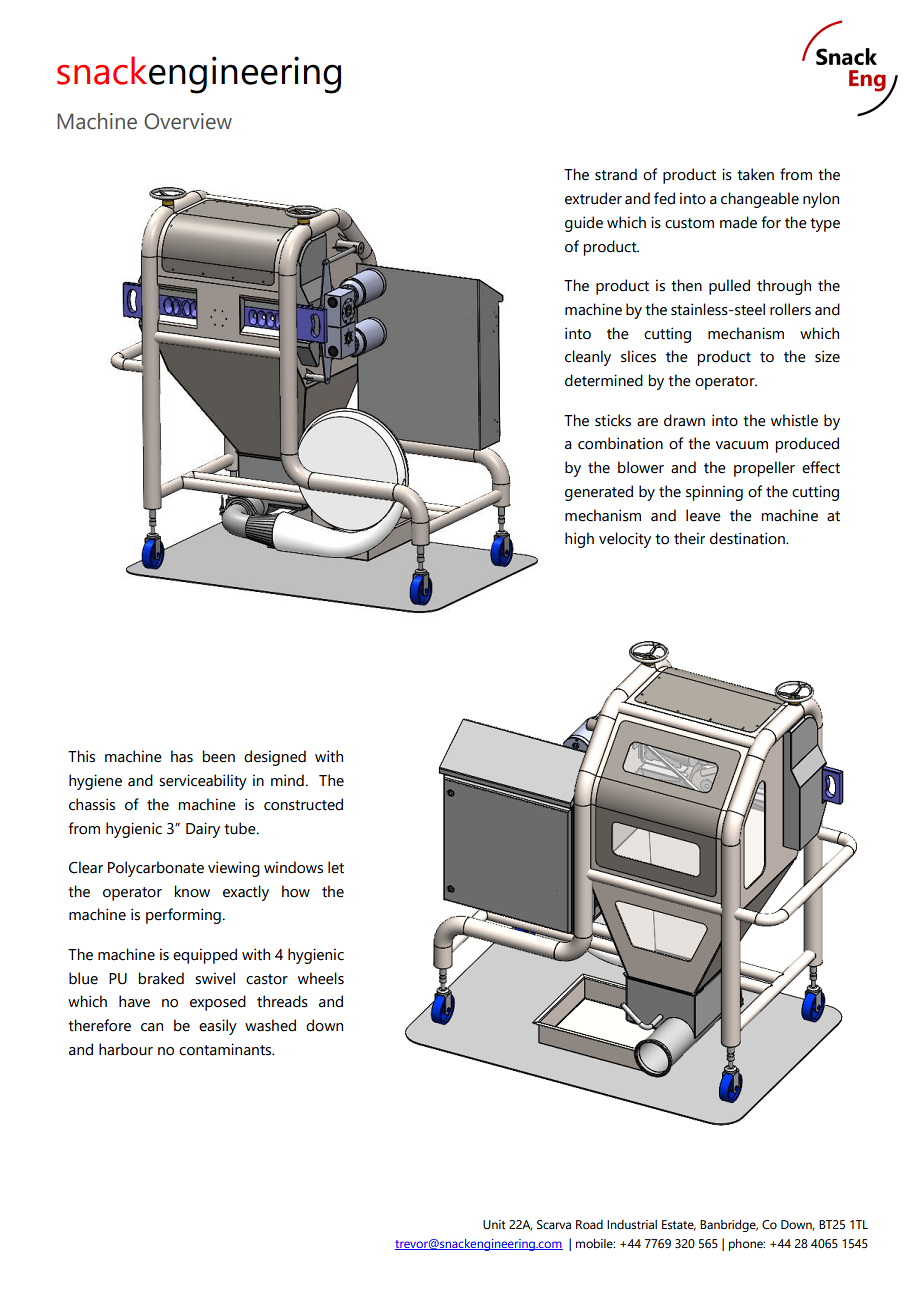 The width and height of the screenshot is (924, 1308). What do you see at coordinates (218, 756) in the screenshot?
I see `been` at bounding box center [218, 756].
